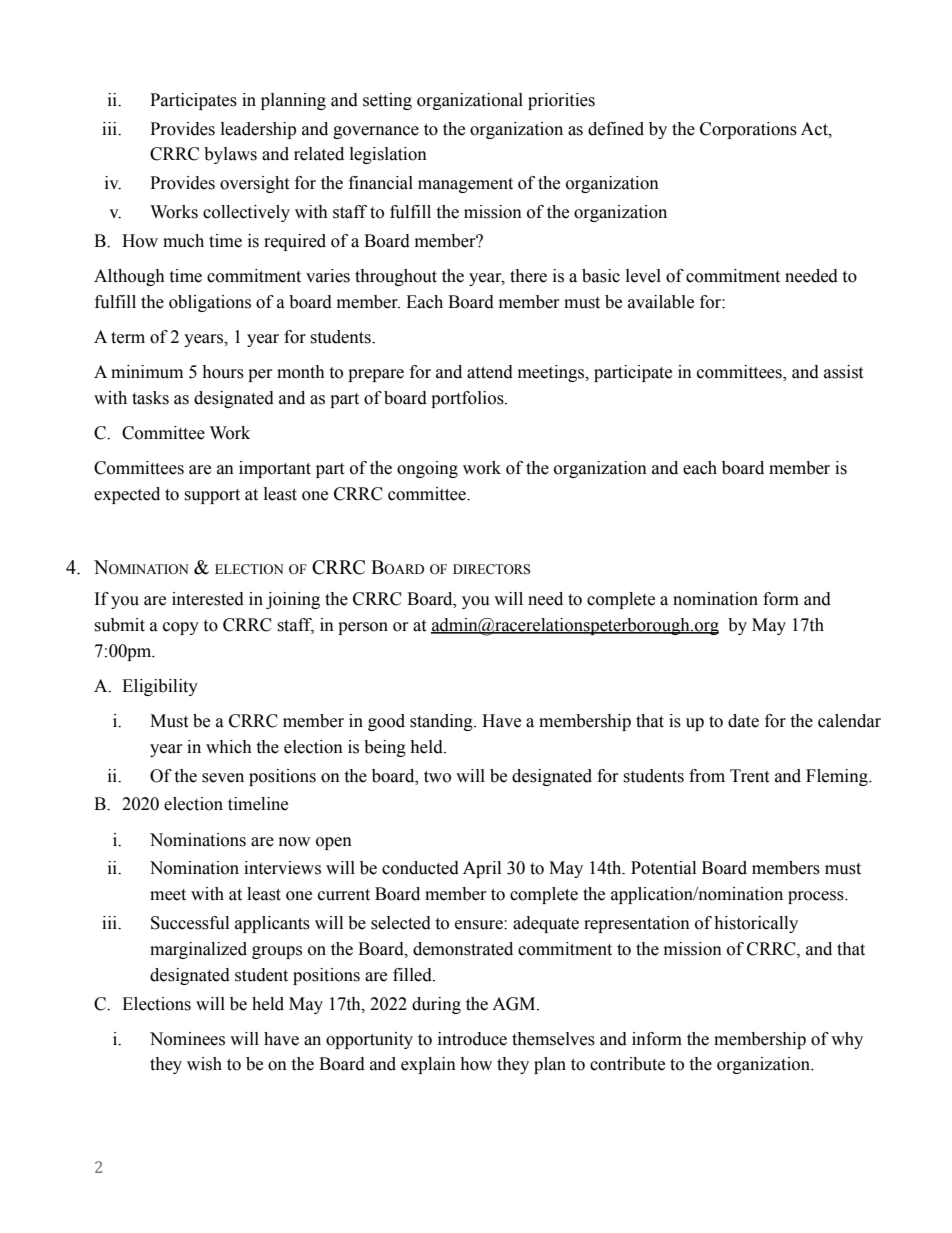  Describe the element at coordinates (748, 130) in the image. I see `Corporations` at that location.
